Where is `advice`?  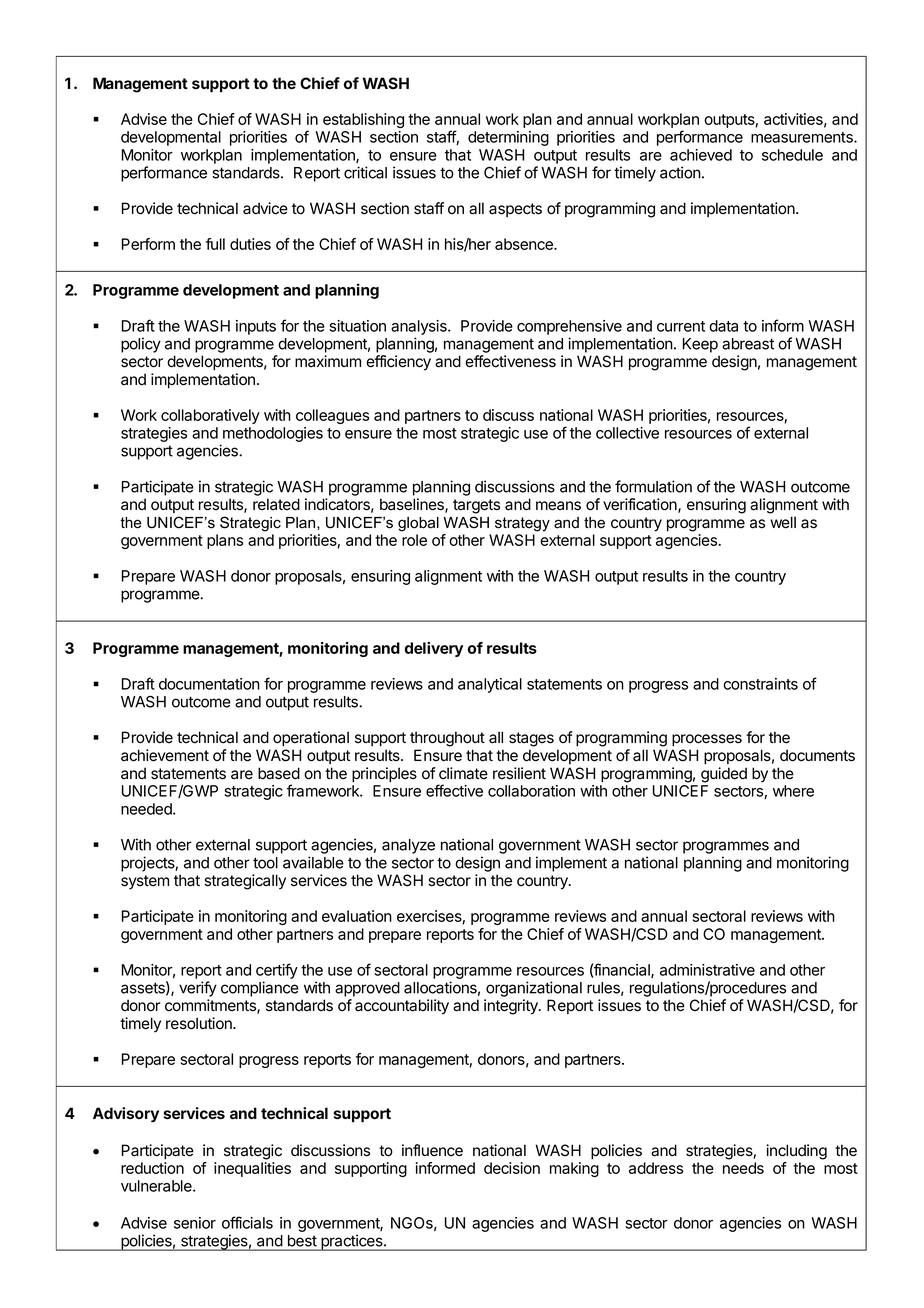
advice is located at coordinates (265, 208).
